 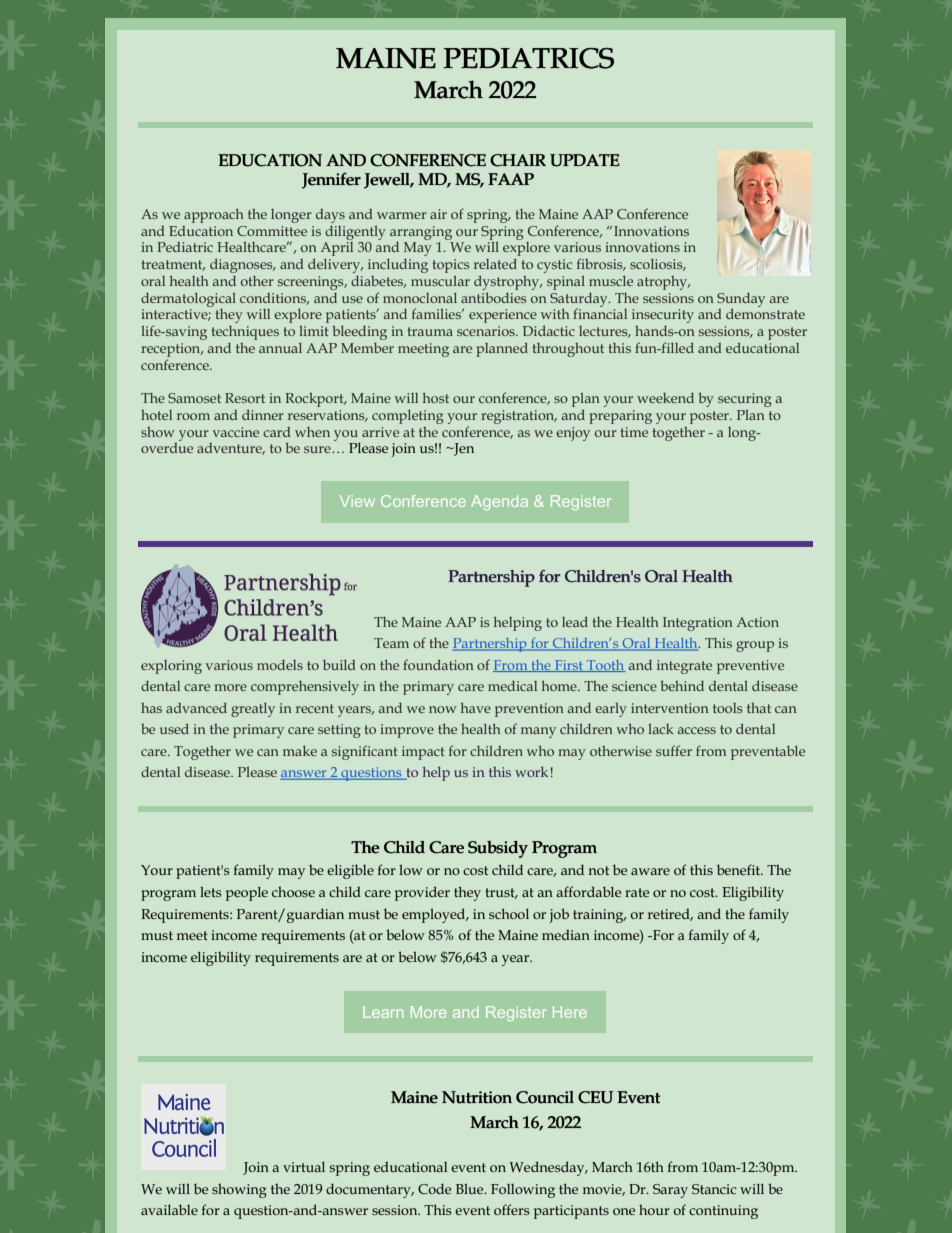 I want to click on Subsidy, so click(x=498, y=849).
